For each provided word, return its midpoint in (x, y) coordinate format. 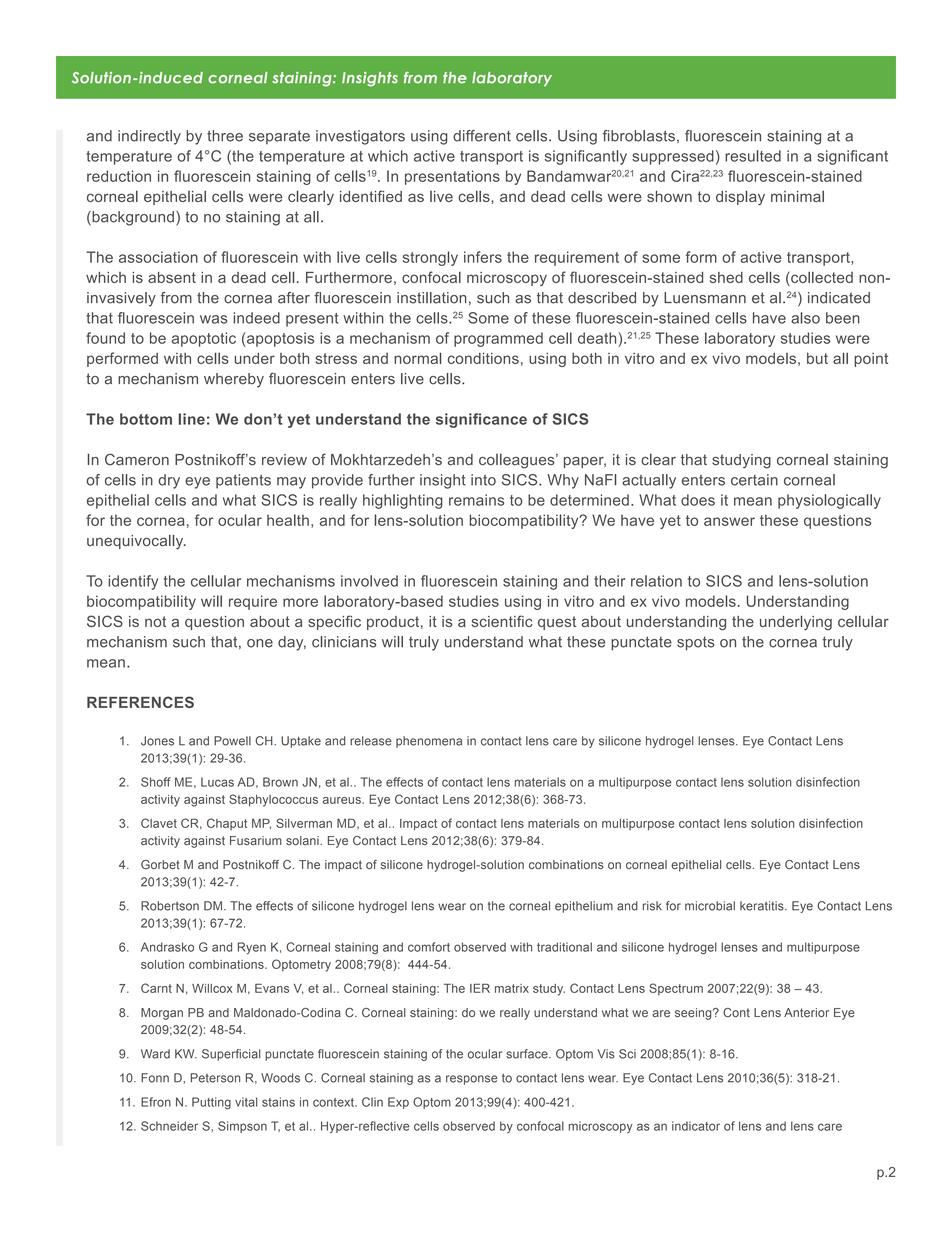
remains (476, 500)
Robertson (170, 906)
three (225, 136)
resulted (753, 156)
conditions (483, 358)
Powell (232, 741)
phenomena (429, 742)
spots (696, 643)
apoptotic (204, 339)
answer (729, 521)
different (482, 136)
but (817, 358)
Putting (211, 1103)
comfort (429, 947)
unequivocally (136, 542)
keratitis (763, 906)
